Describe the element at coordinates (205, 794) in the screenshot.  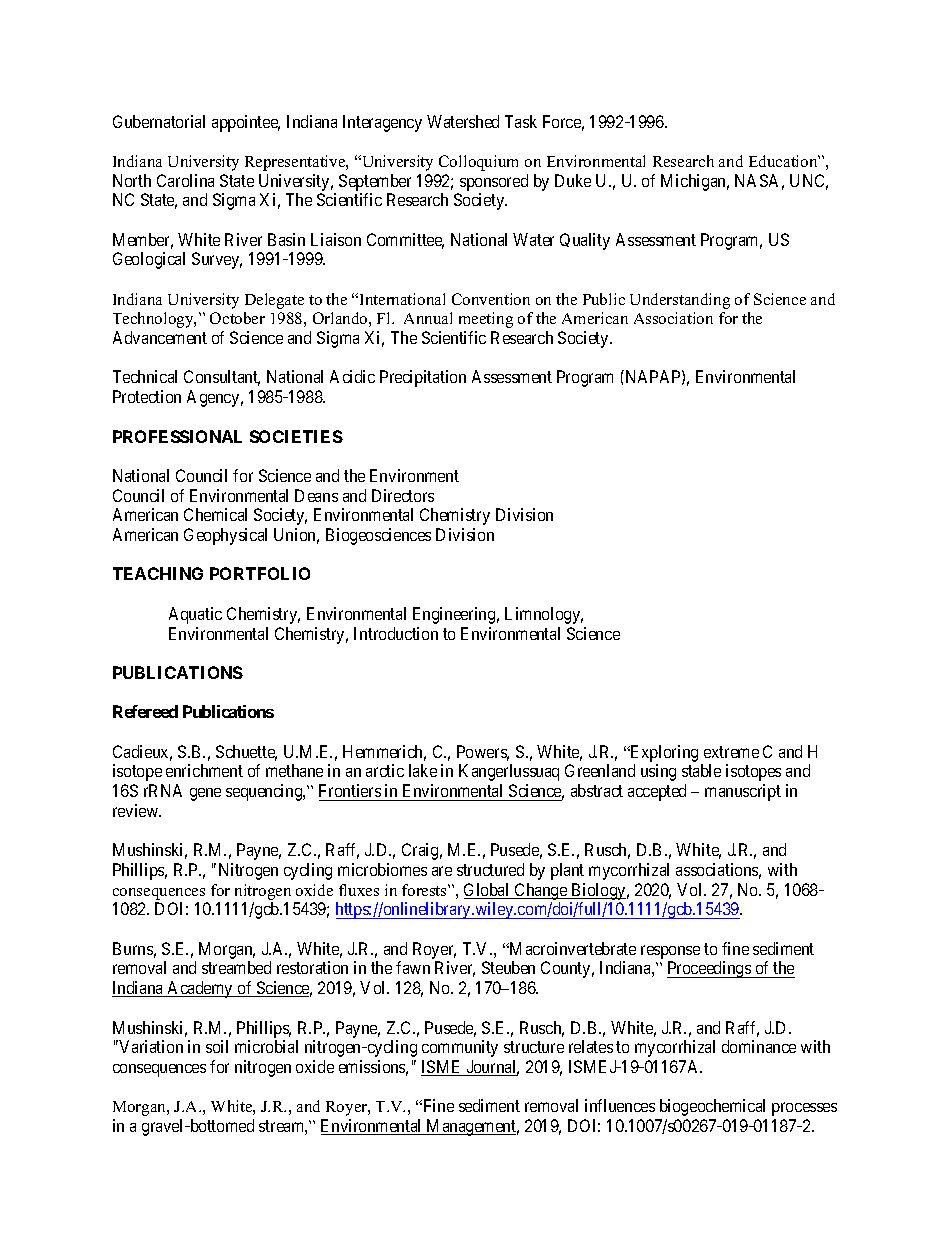
I see `gene` at that location.
